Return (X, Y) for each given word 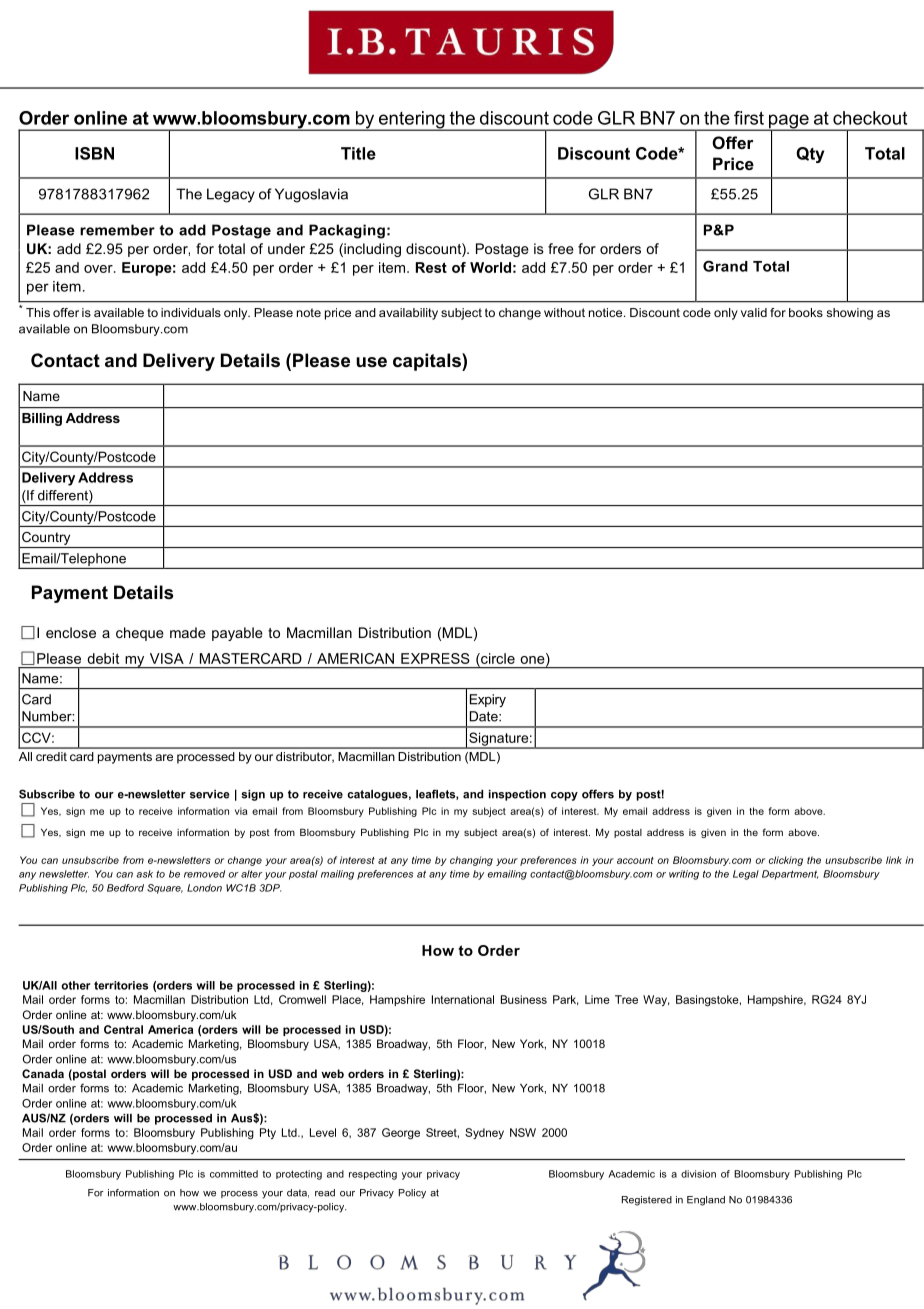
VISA (167, 658)
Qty (810, 155)
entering (411, 121)
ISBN (94, 153)
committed (234, 1174)
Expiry (488, 700)
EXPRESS (435, 658)
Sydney (484, 1133)
